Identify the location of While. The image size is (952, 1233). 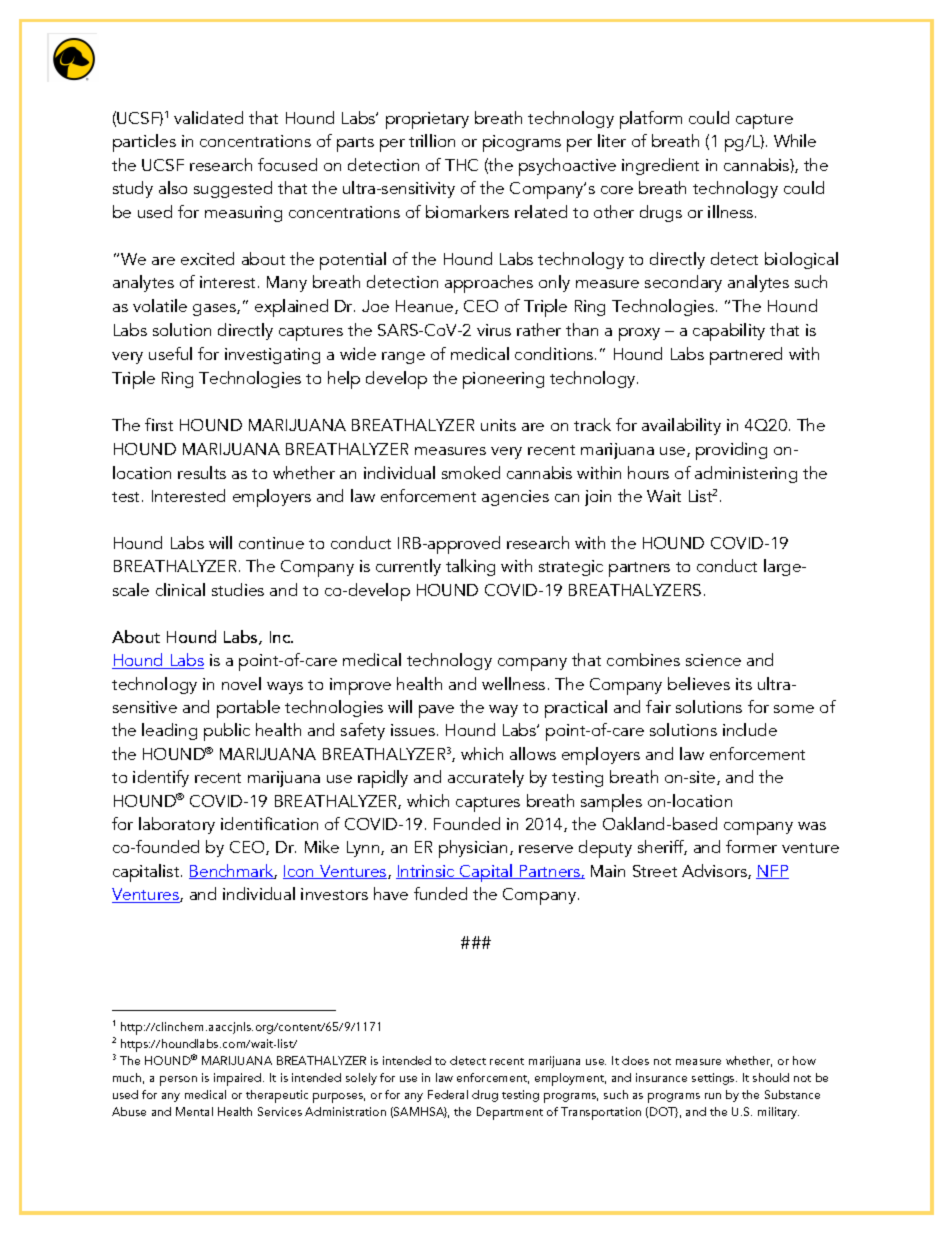
(795, 140).
